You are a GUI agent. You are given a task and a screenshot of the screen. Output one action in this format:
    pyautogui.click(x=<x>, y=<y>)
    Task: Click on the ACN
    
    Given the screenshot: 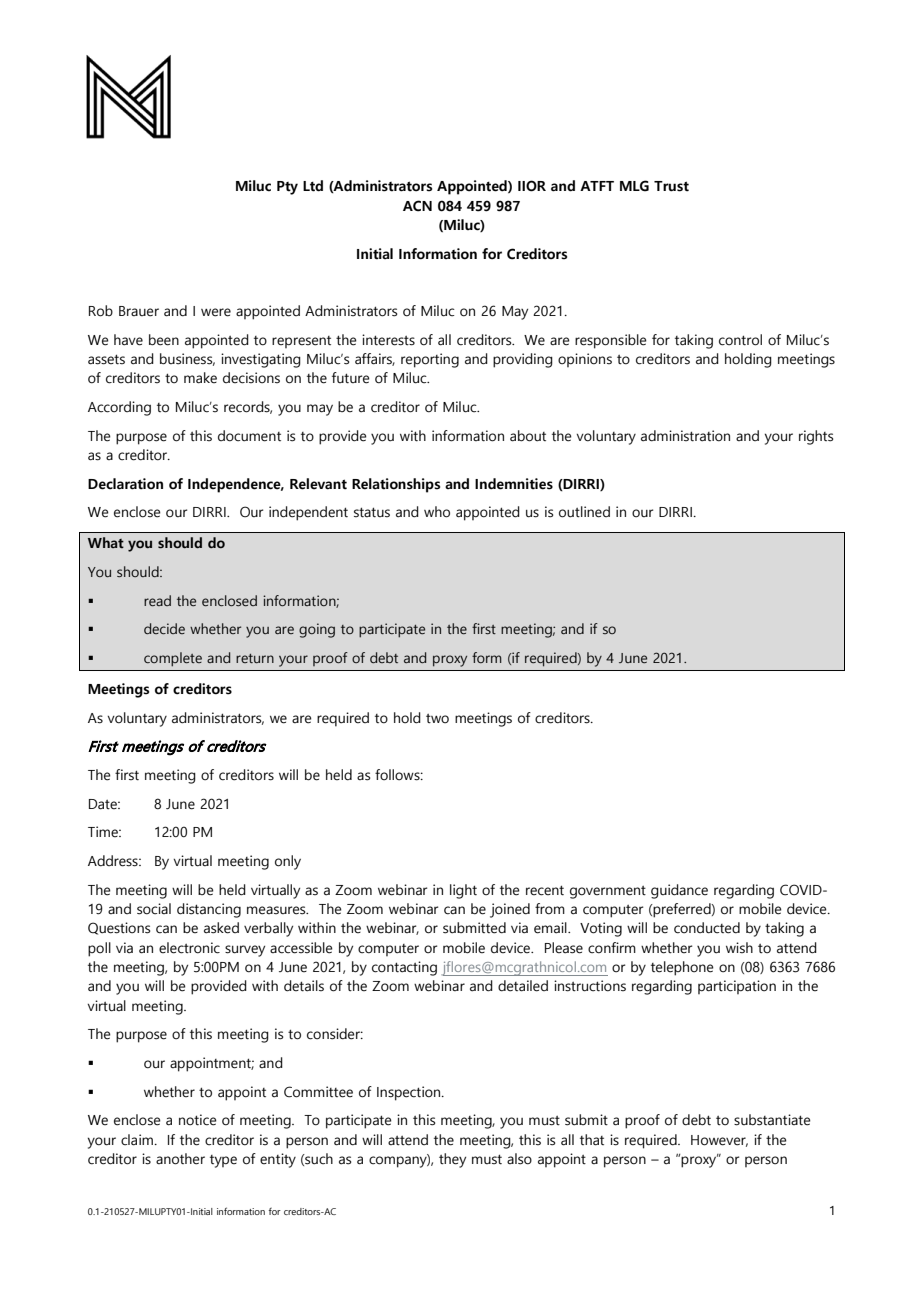 What is the action you would take?
    pyautogui.click(x=417, y=206)
